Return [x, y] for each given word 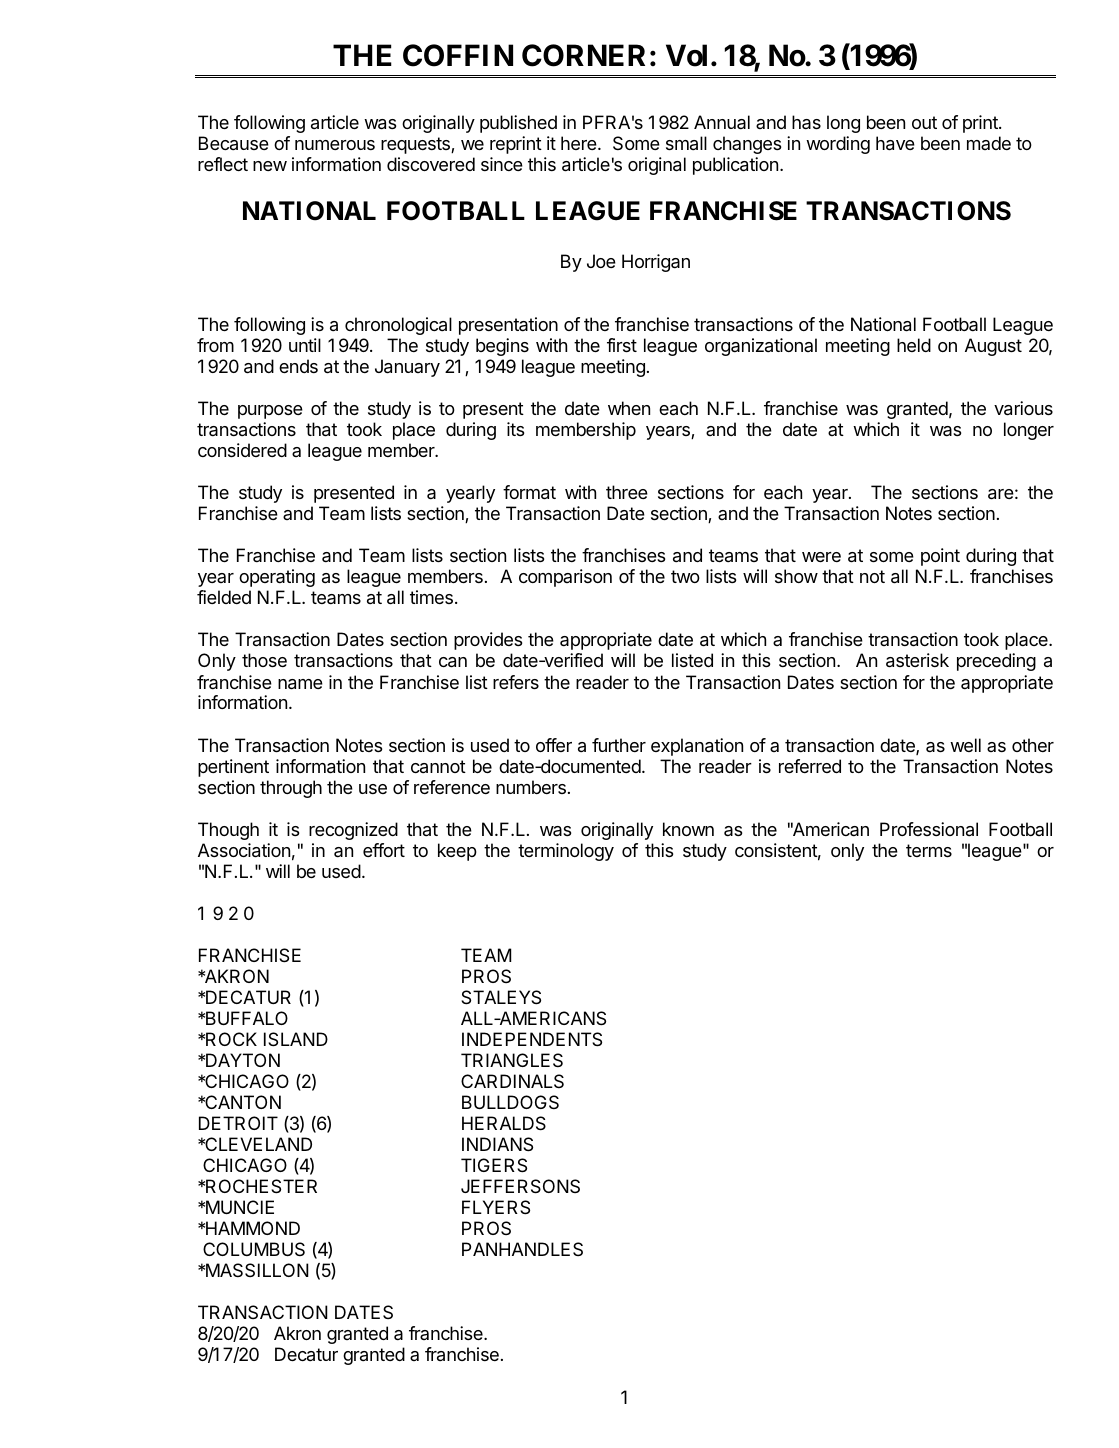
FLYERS [496, 1207]
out [924, 122]
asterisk [917, 660]
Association [244, 850]
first [622, 345]
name [300, 684]
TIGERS [494, 1165]
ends [298, 366]
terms [929, 850]
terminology [566, 852]
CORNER [583, 55]
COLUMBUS [254, 1249]
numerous [335, 145]
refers [516, 682]
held [914, 345]
